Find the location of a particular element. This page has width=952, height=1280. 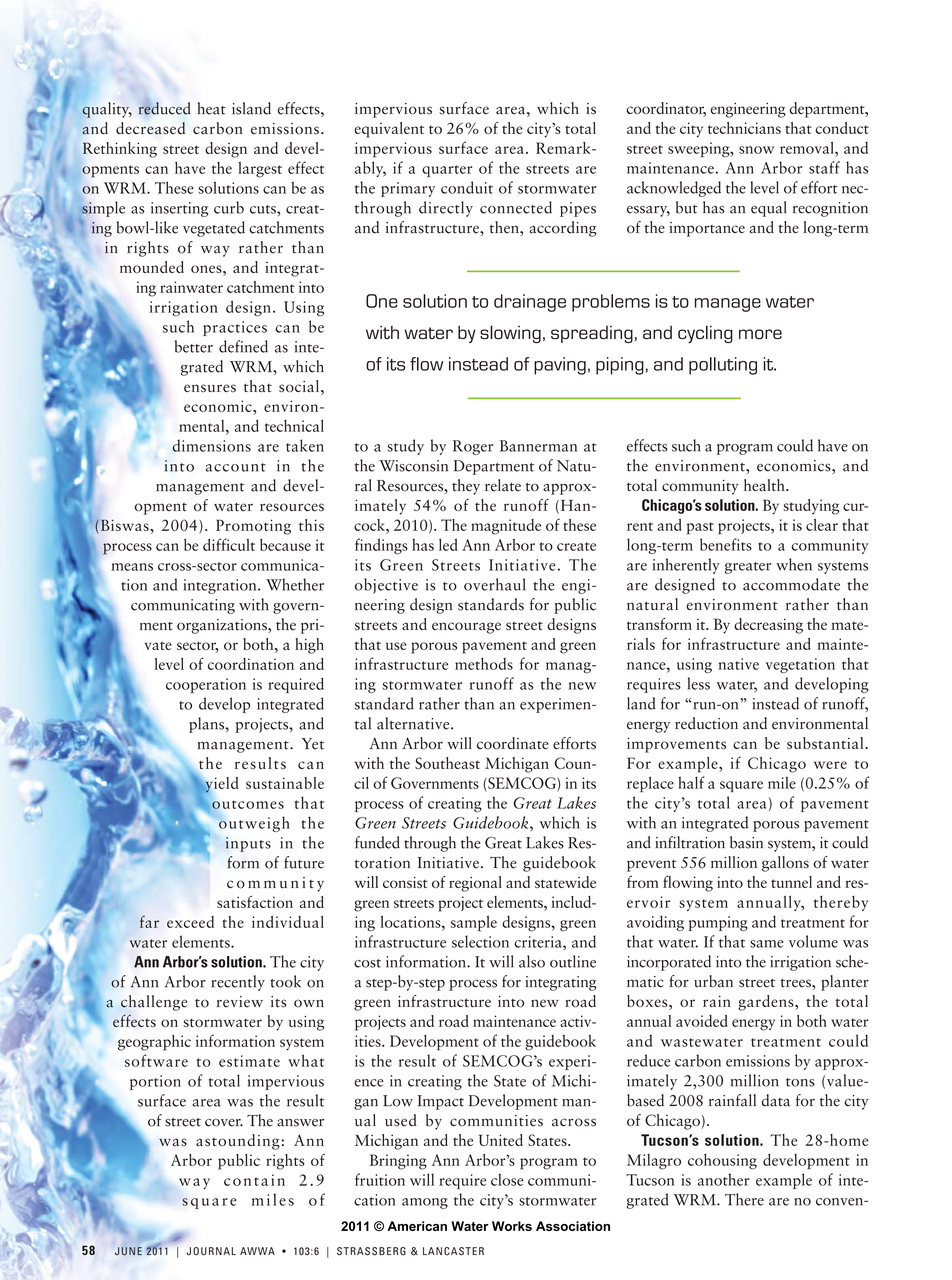

heat is located at coordinates (212, 108).
